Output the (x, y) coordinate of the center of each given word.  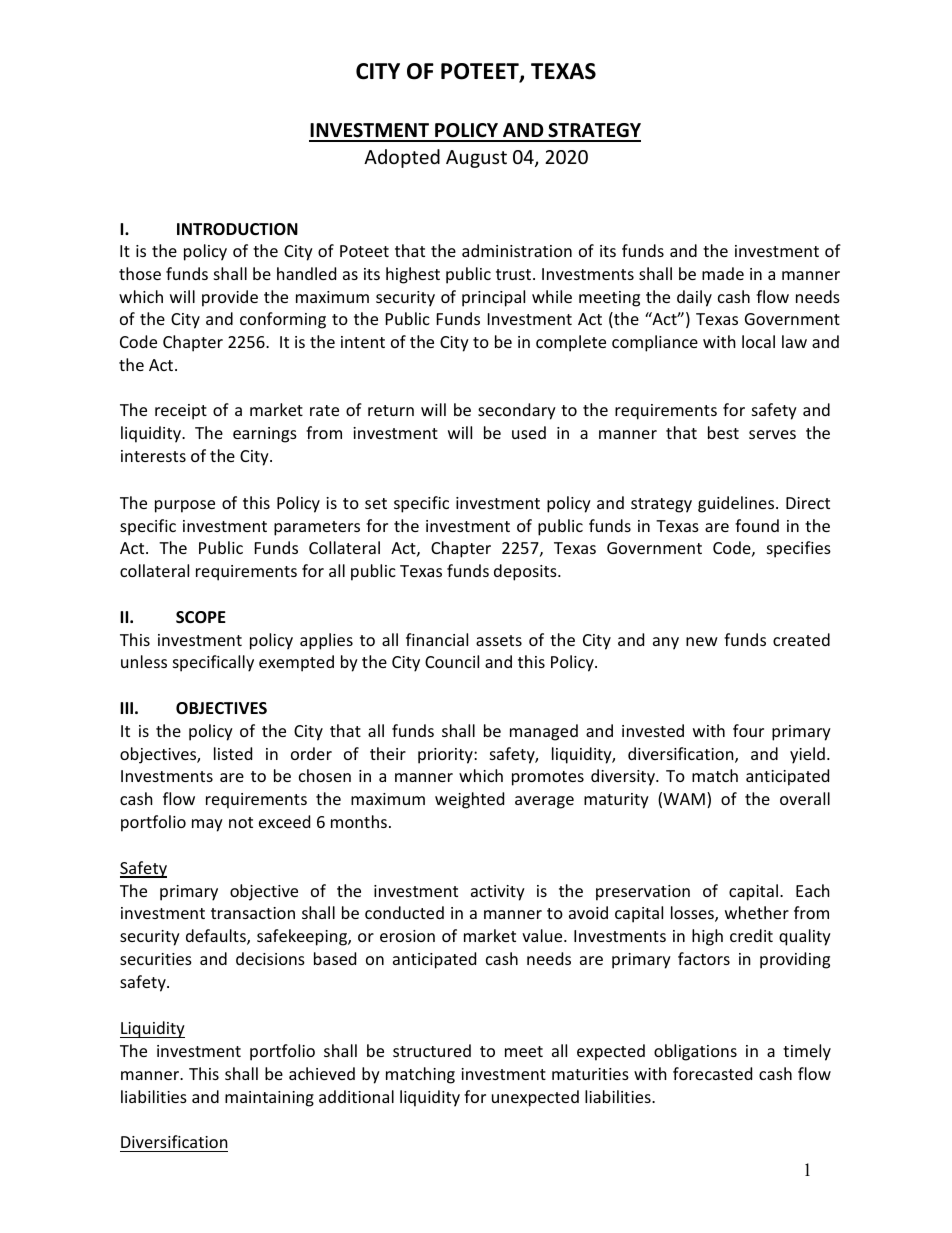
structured (432, 1050)
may (207, 825)
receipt (181, 412)
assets (499, 640)
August (476, 159)
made (723, 273)
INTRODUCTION (237, 229)
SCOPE (201, 617)
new (702, 641)
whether (757, 912)
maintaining (269, 1099)
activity (498, 893)
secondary (517, 411)
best (723, 432)
